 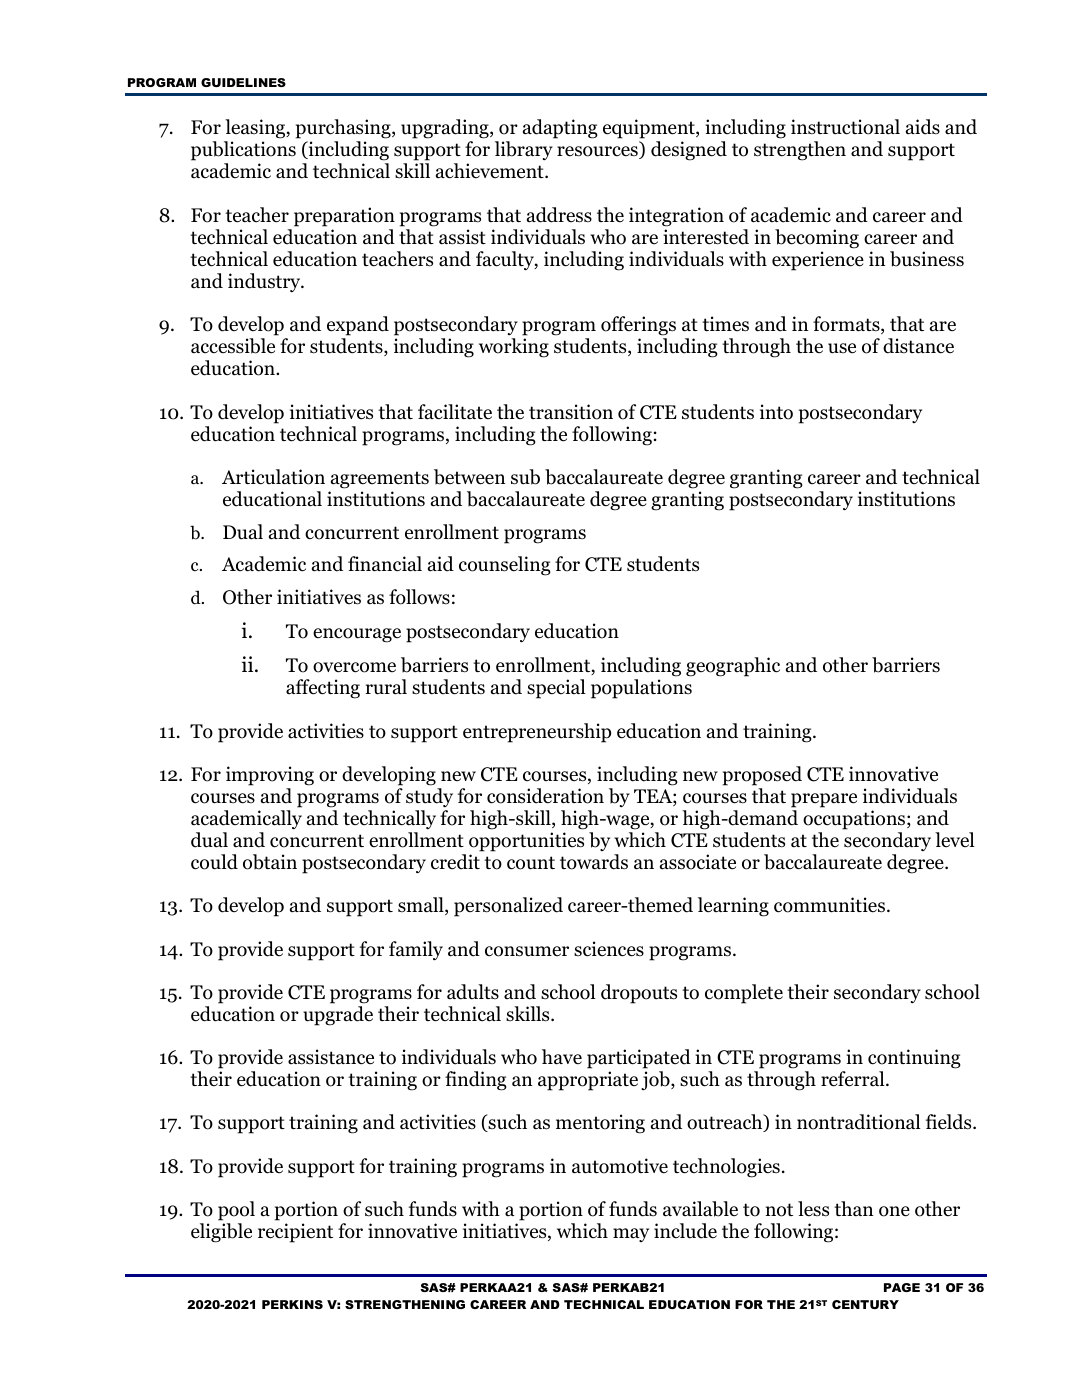 What do you see at coordinates (631, 1235) in the document?
I see `may` at bounding box center [631, 1235].
